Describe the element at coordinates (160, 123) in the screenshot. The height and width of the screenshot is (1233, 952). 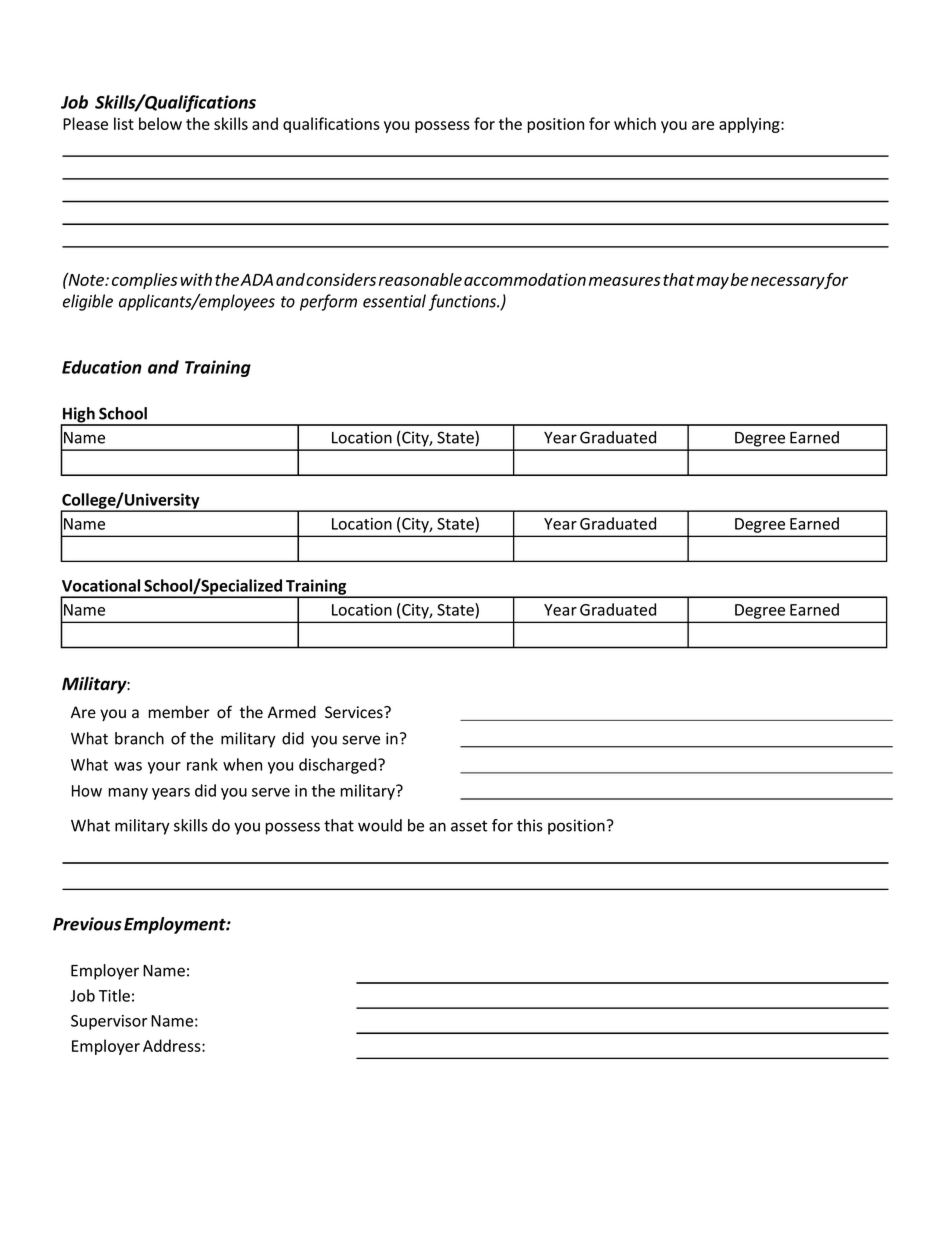
I see `below` at that location.
